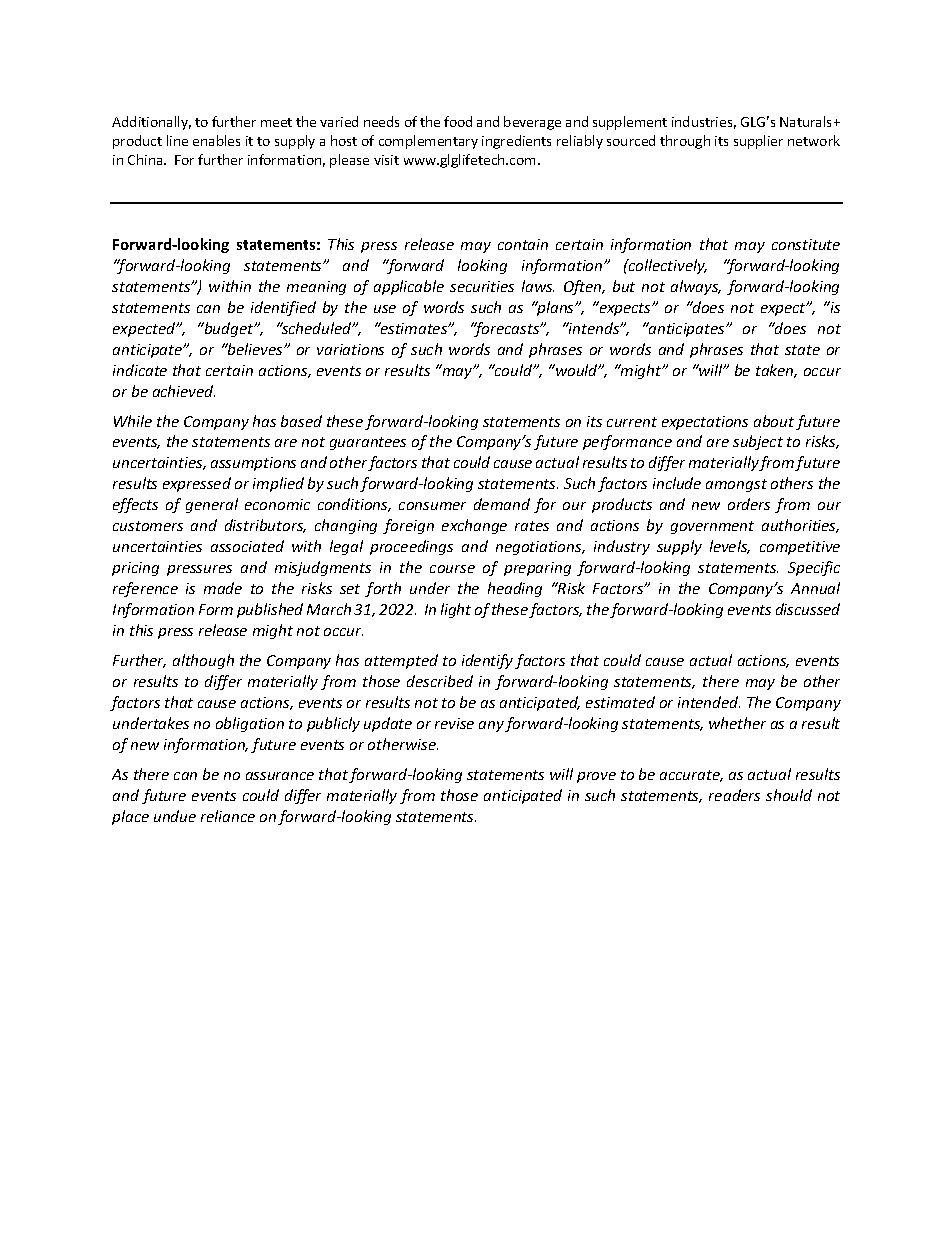 This document has height=1233, width=952. I want to click on demand, so click(502, 504).
